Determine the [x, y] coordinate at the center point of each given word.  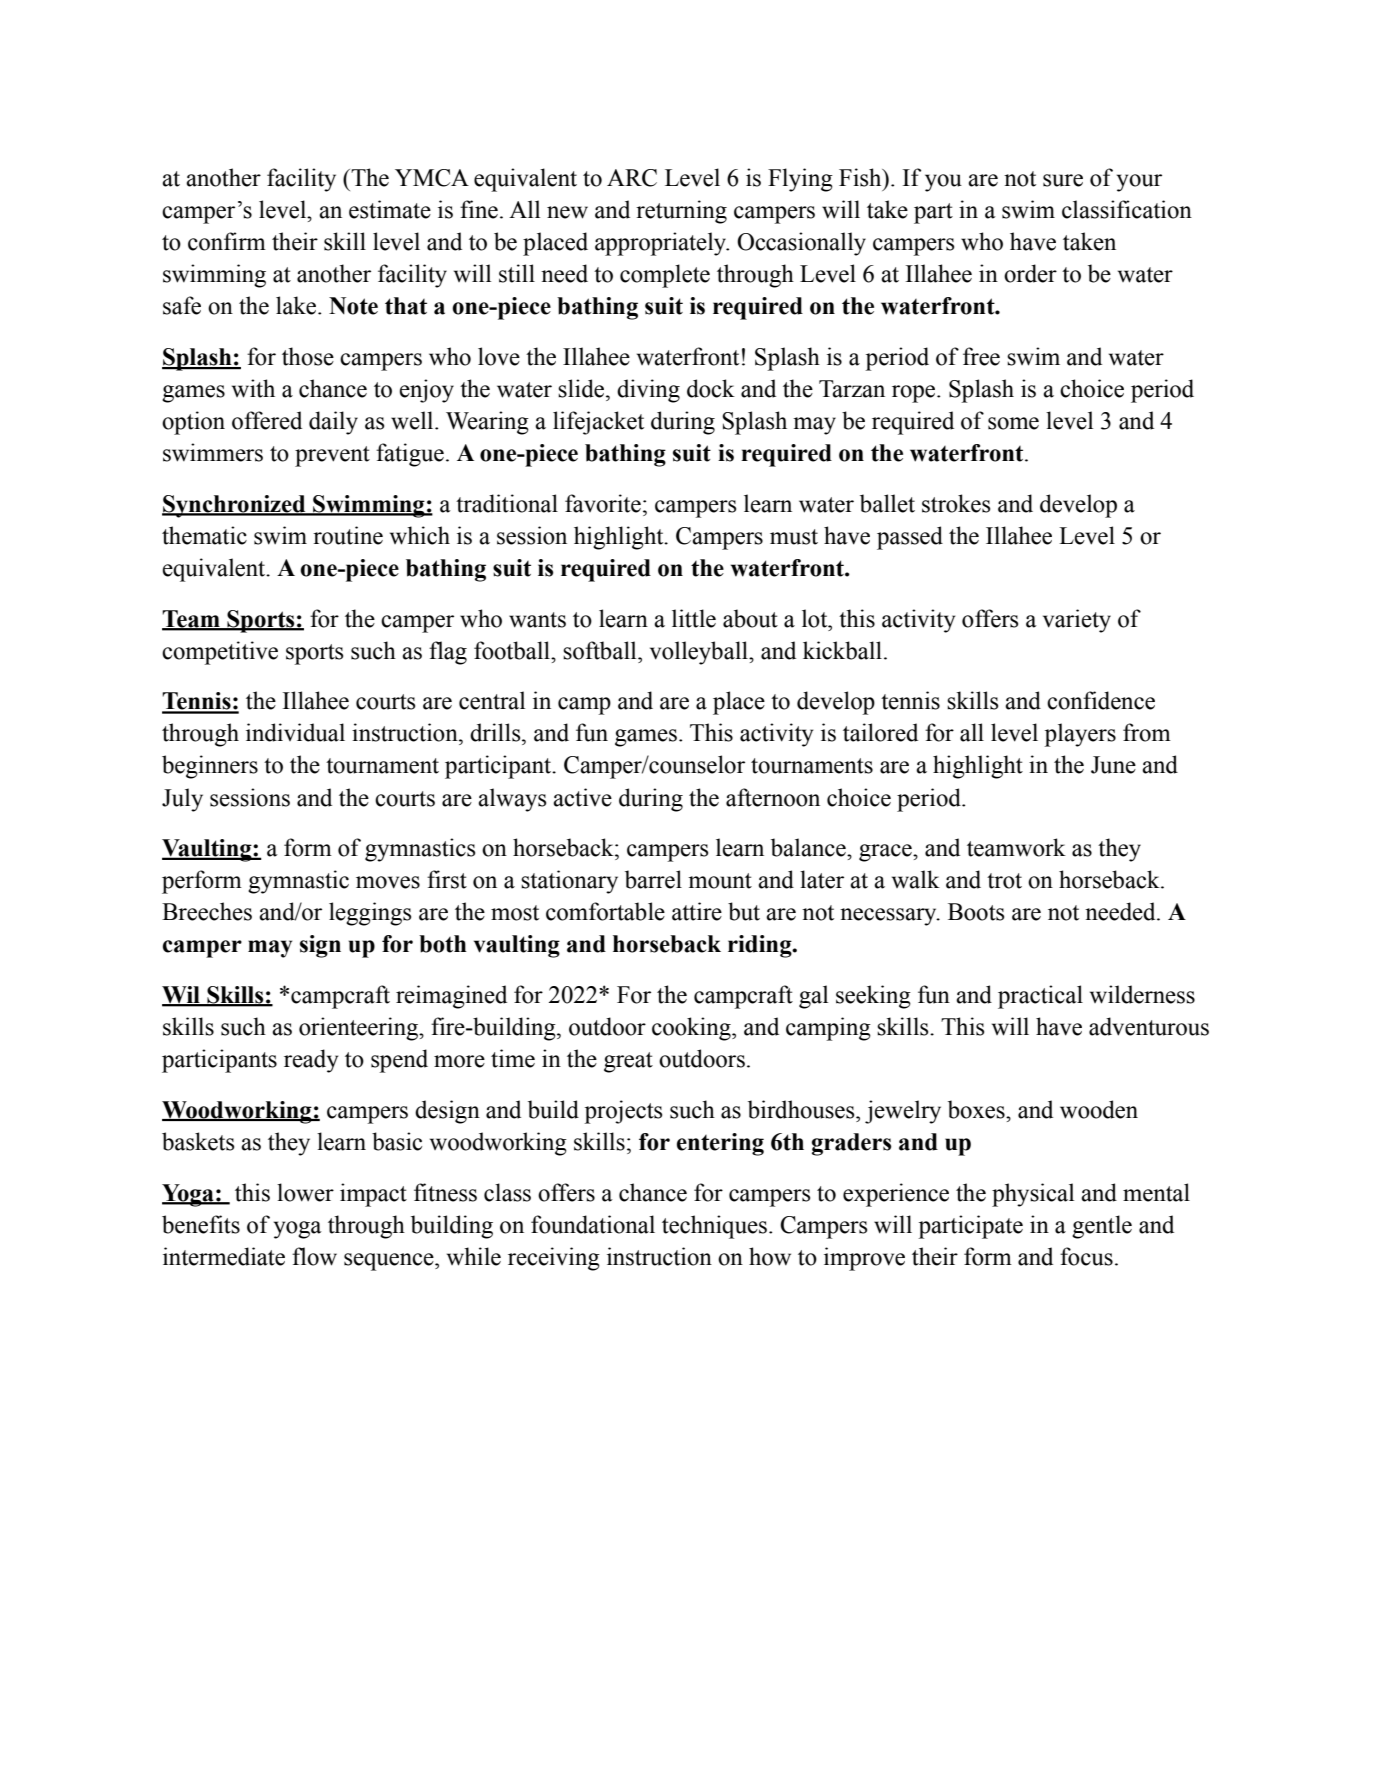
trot [1004, 881]
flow [314, 1256]
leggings [370, 914]
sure [1063, 180]
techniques [714, 1227]
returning [681, 212]
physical [1033, 1195]
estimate [390, 209]
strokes [956, 503]
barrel [653, 879]
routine [348, 535]
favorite [603, 503]
